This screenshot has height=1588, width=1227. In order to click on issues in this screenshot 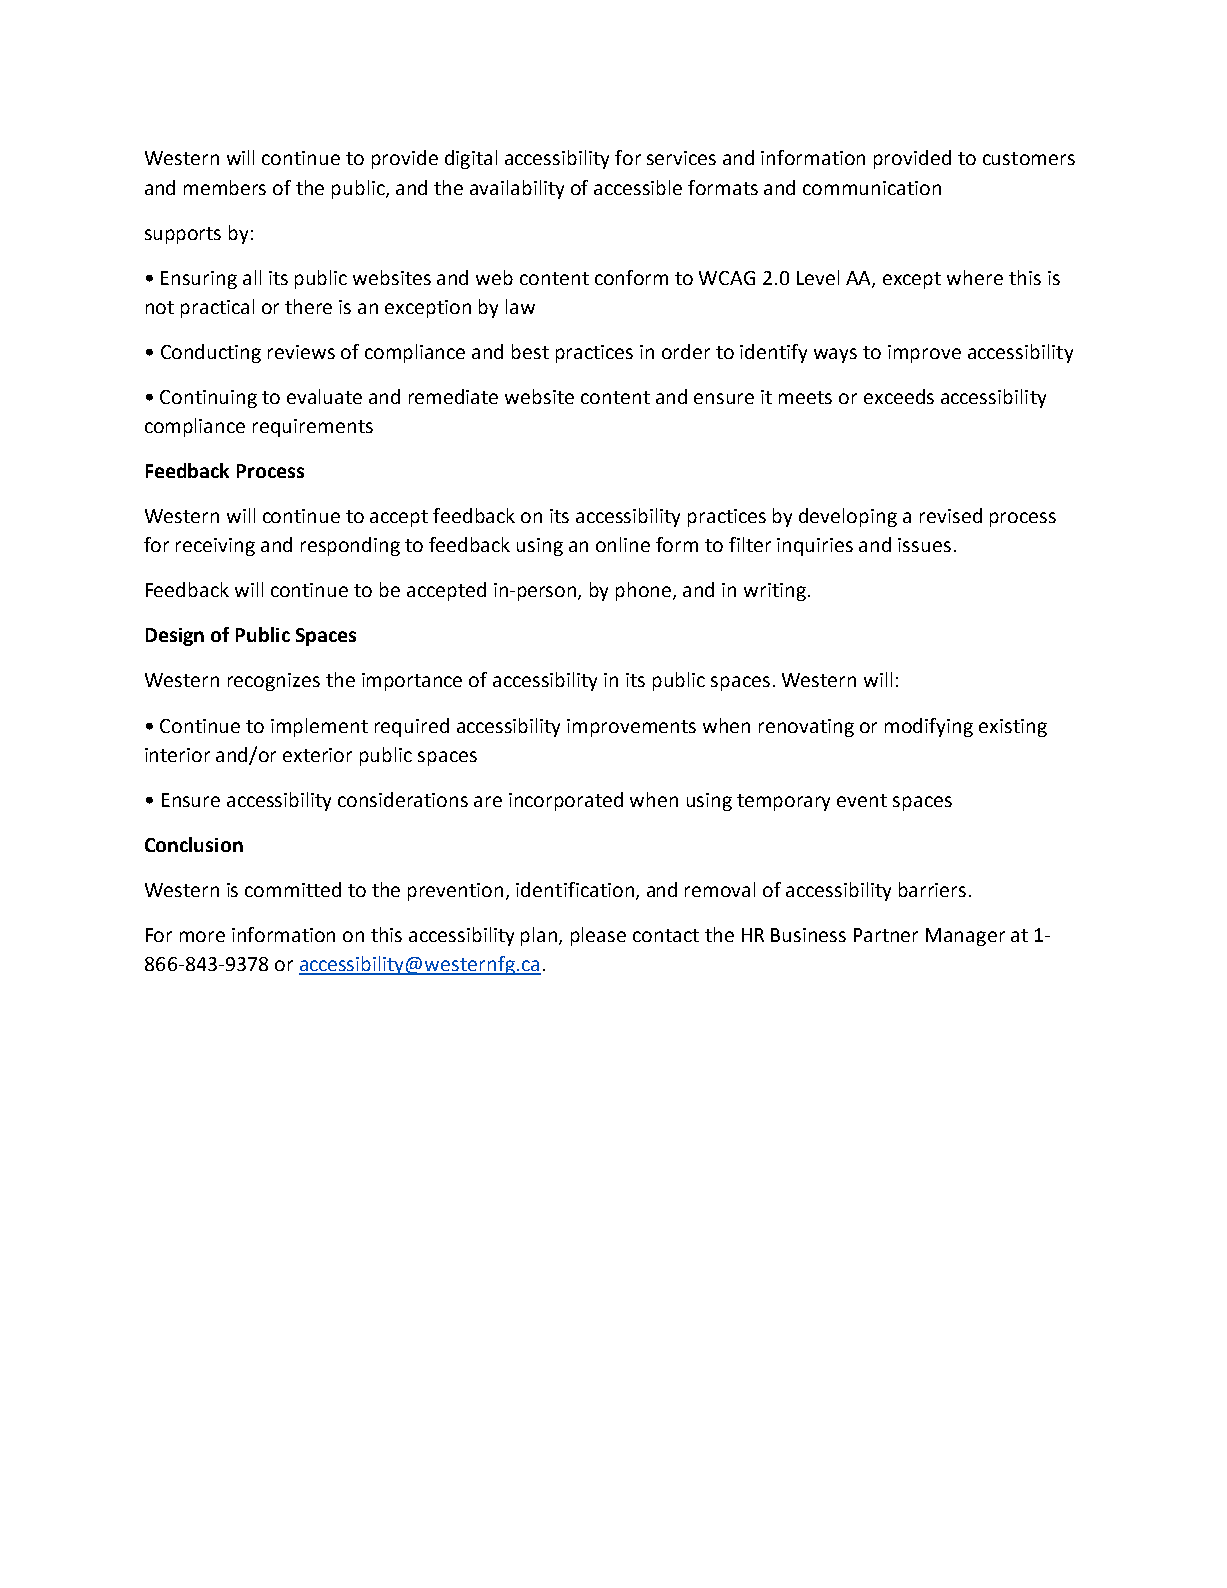, I will do `click(924, 545)`.
